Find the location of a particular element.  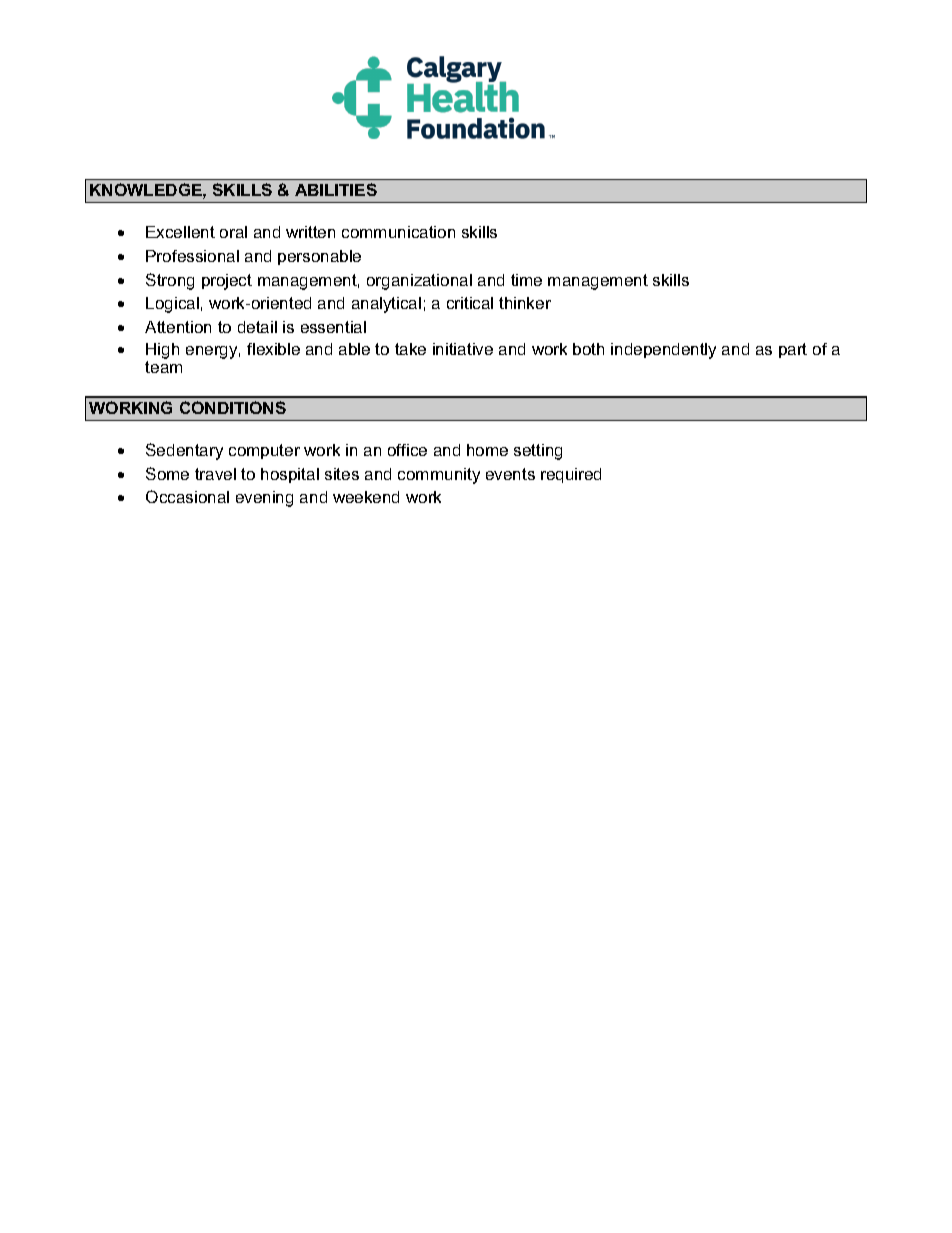

ABILITIES is located at coordinates (336, 189).
